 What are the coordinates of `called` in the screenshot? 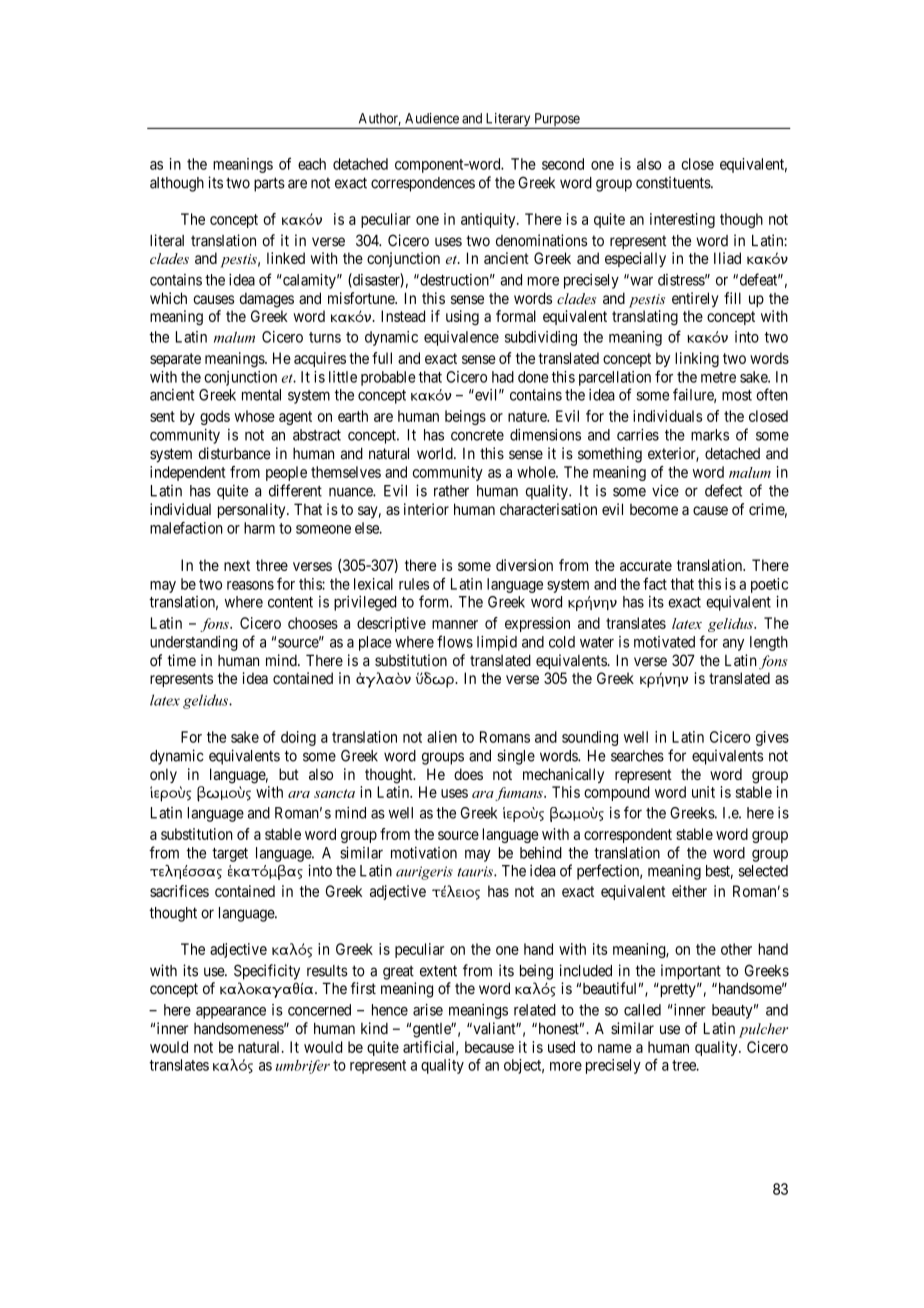 It's located at (642, 1010).
